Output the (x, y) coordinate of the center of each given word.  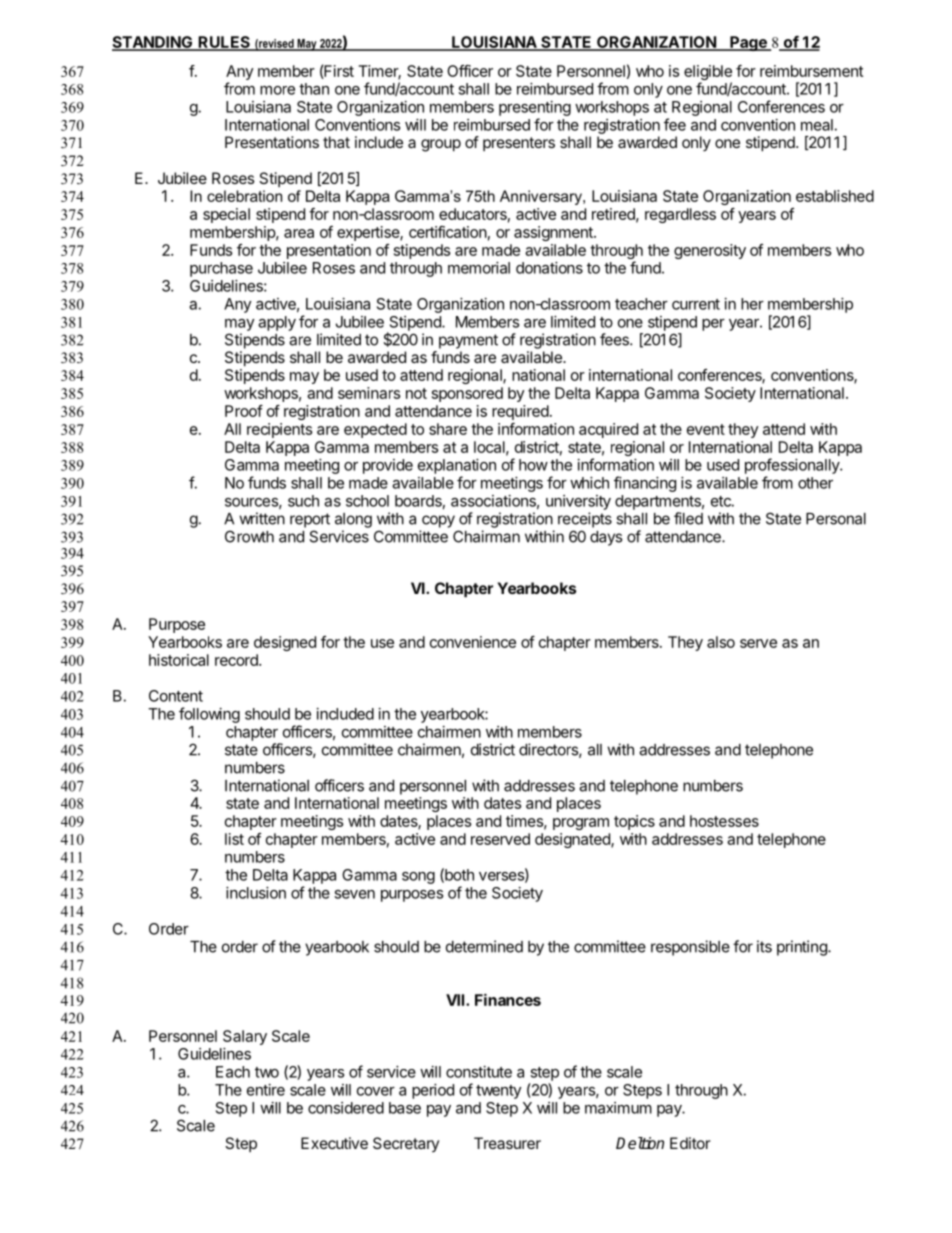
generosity (710, 251)
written (262, 518)
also (721, 642)
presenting (535, 108)
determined (484, 946)
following (209, 715)
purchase (221, 269)
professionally (793, 466)
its (764, 946)
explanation (457, 466)
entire (266, 1090)
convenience (473, 642)
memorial (479, 268)
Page (748, 43)
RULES (224, 43)
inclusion (256, 893)
